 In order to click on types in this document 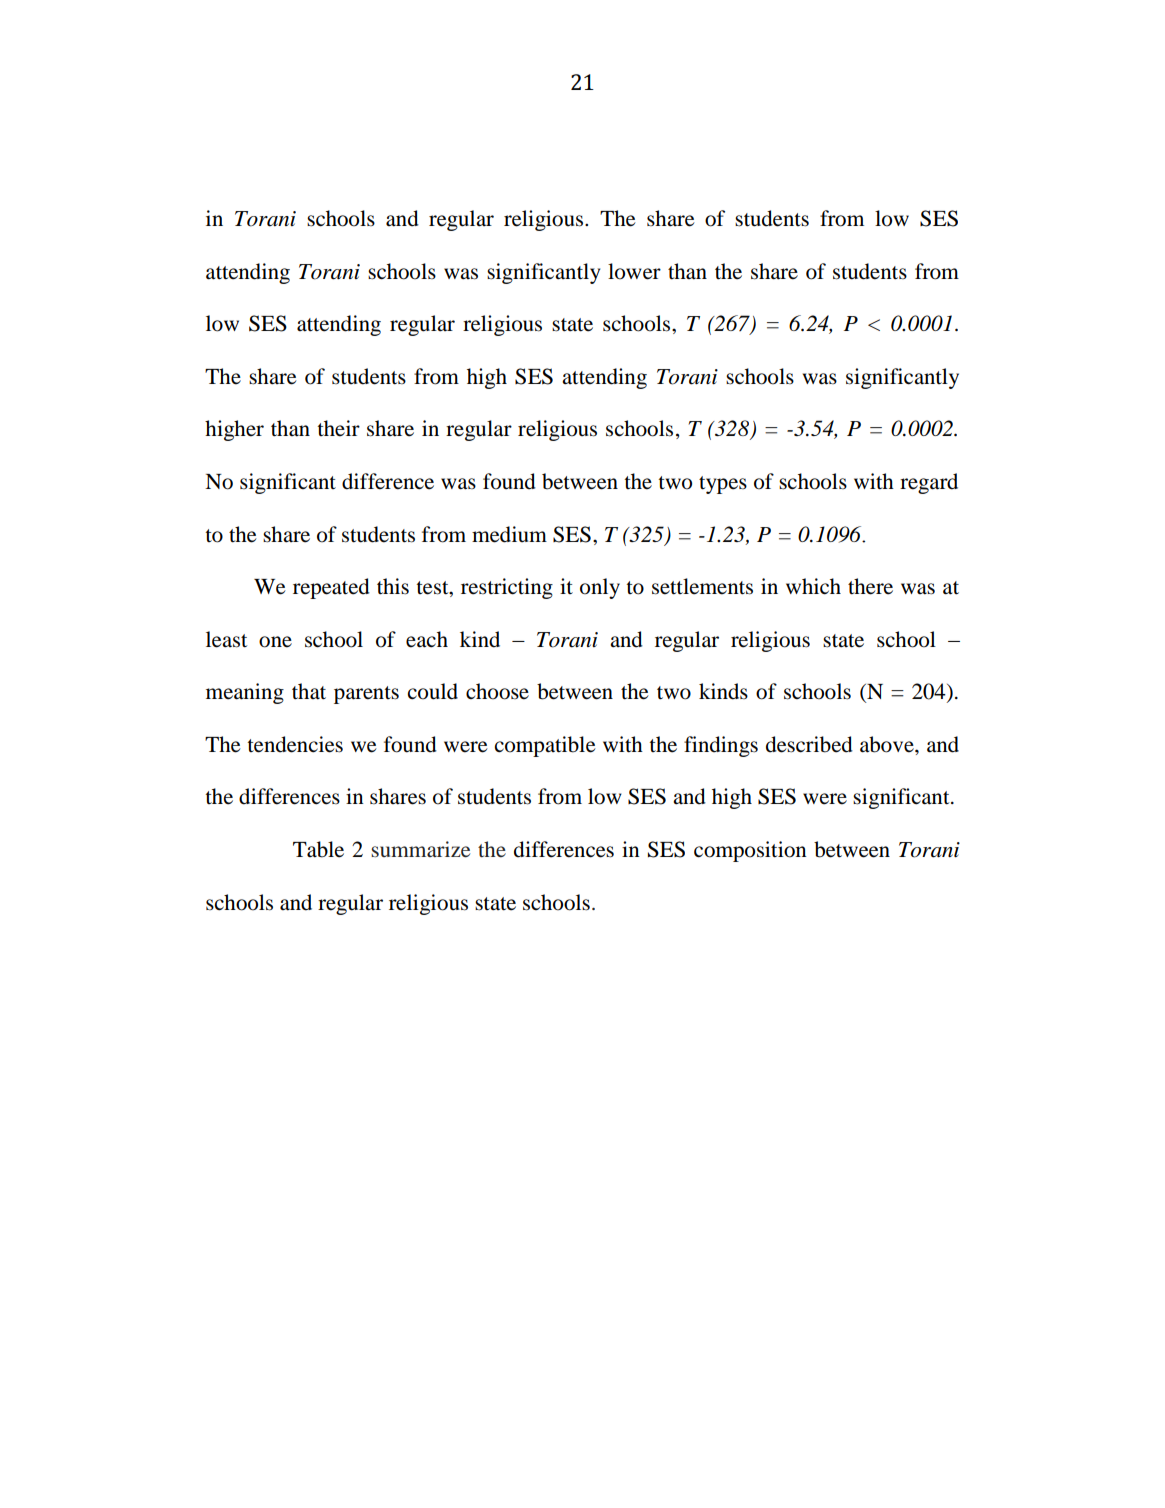, I will do `click(723, 485)`.
